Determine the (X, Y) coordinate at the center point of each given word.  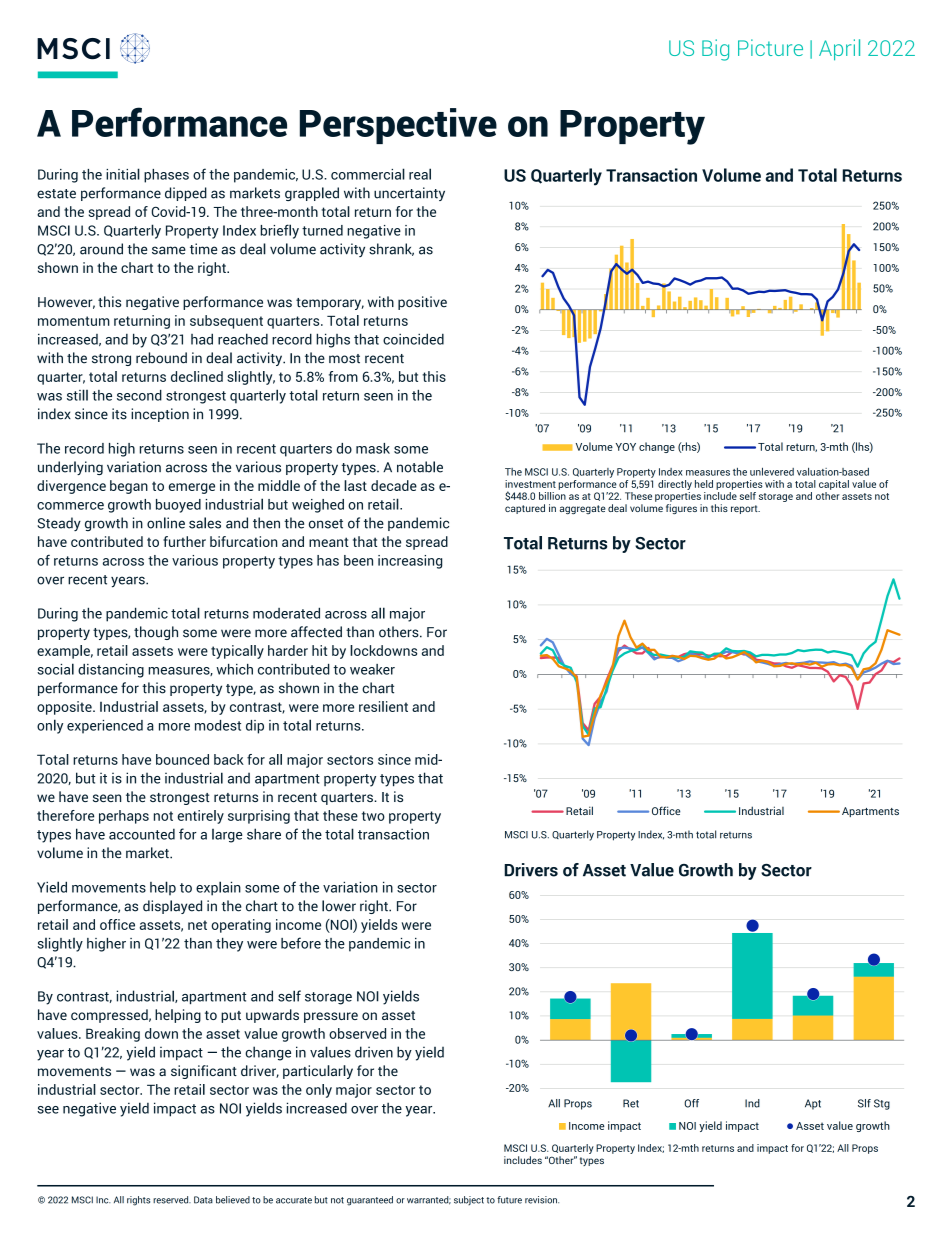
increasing (410, 562)
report (745, 509)
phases (166, 176)
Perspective (398, 126)
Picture (770, 47)
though (156, 633)
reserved (172, 1200)
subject (469, 1200)
